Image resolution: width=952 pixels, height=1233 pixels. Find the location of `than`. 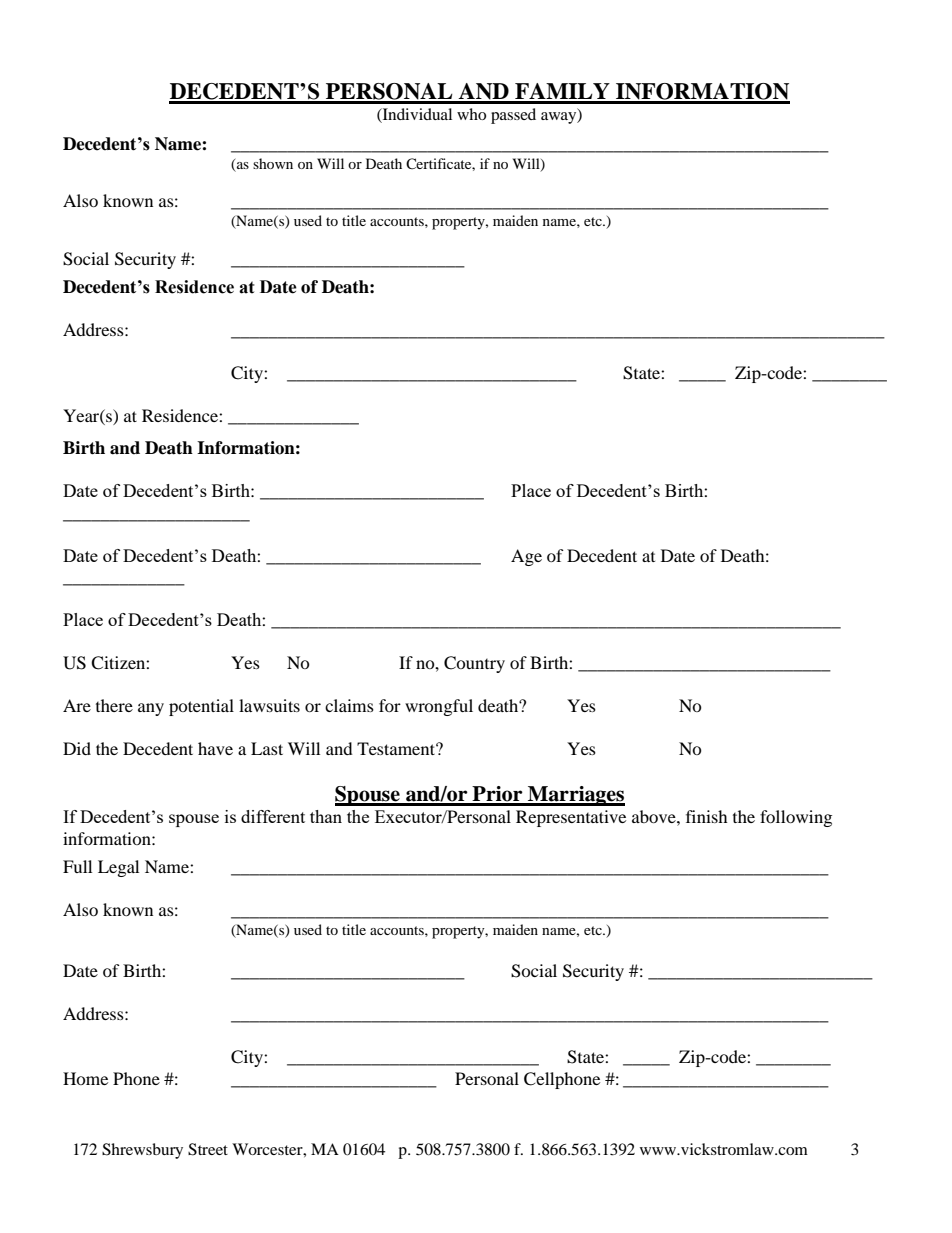

than is located at coordinates (326, 816).
